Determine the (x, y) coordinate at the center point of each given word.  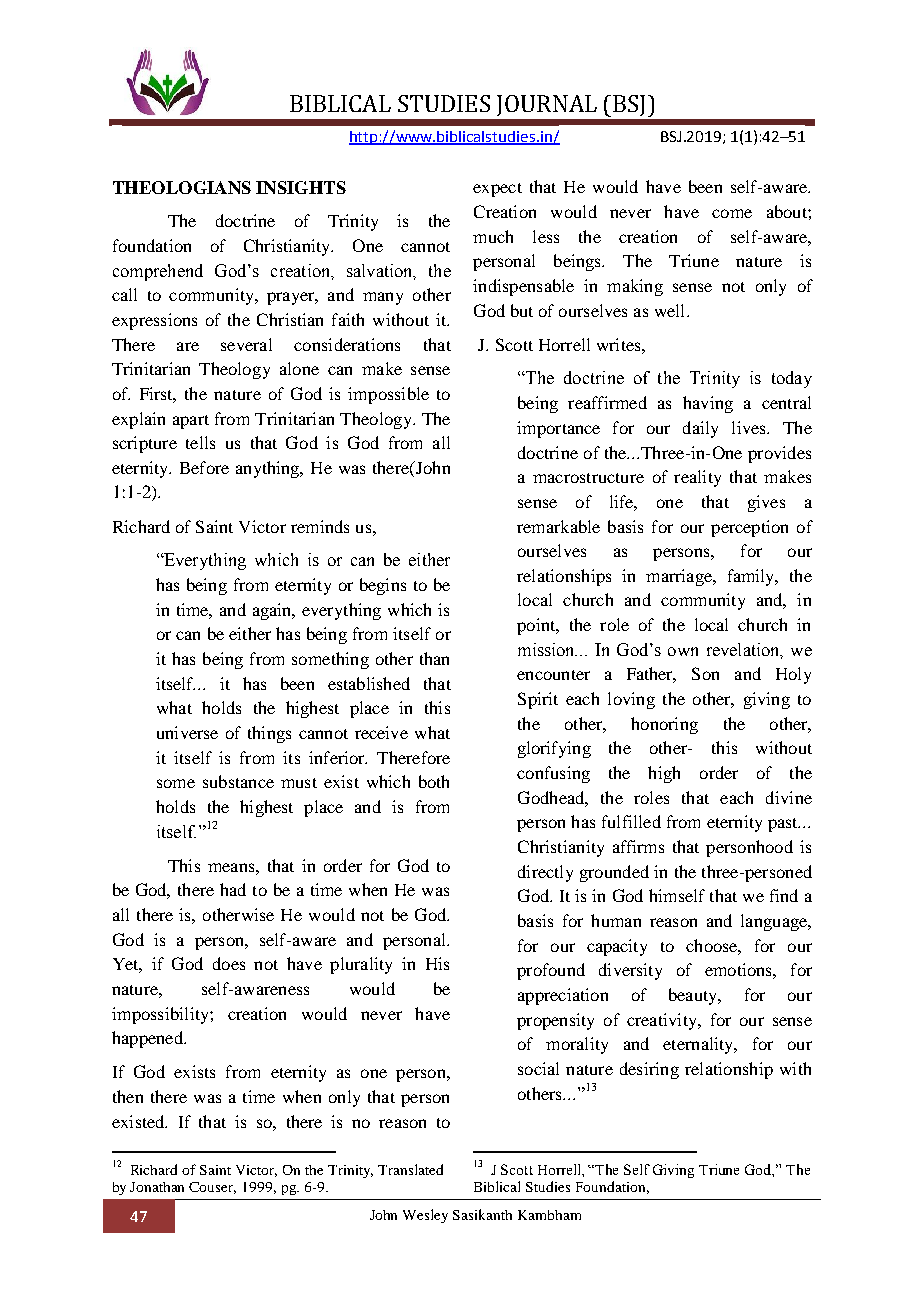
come (732, 213)
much (493, 236)
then (128, 1096)
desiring (649, 1070)
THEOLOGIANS (182, 187)
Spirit (538, 700)
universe (187, 732)
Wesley (425, 1216)
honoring (664, 725)
